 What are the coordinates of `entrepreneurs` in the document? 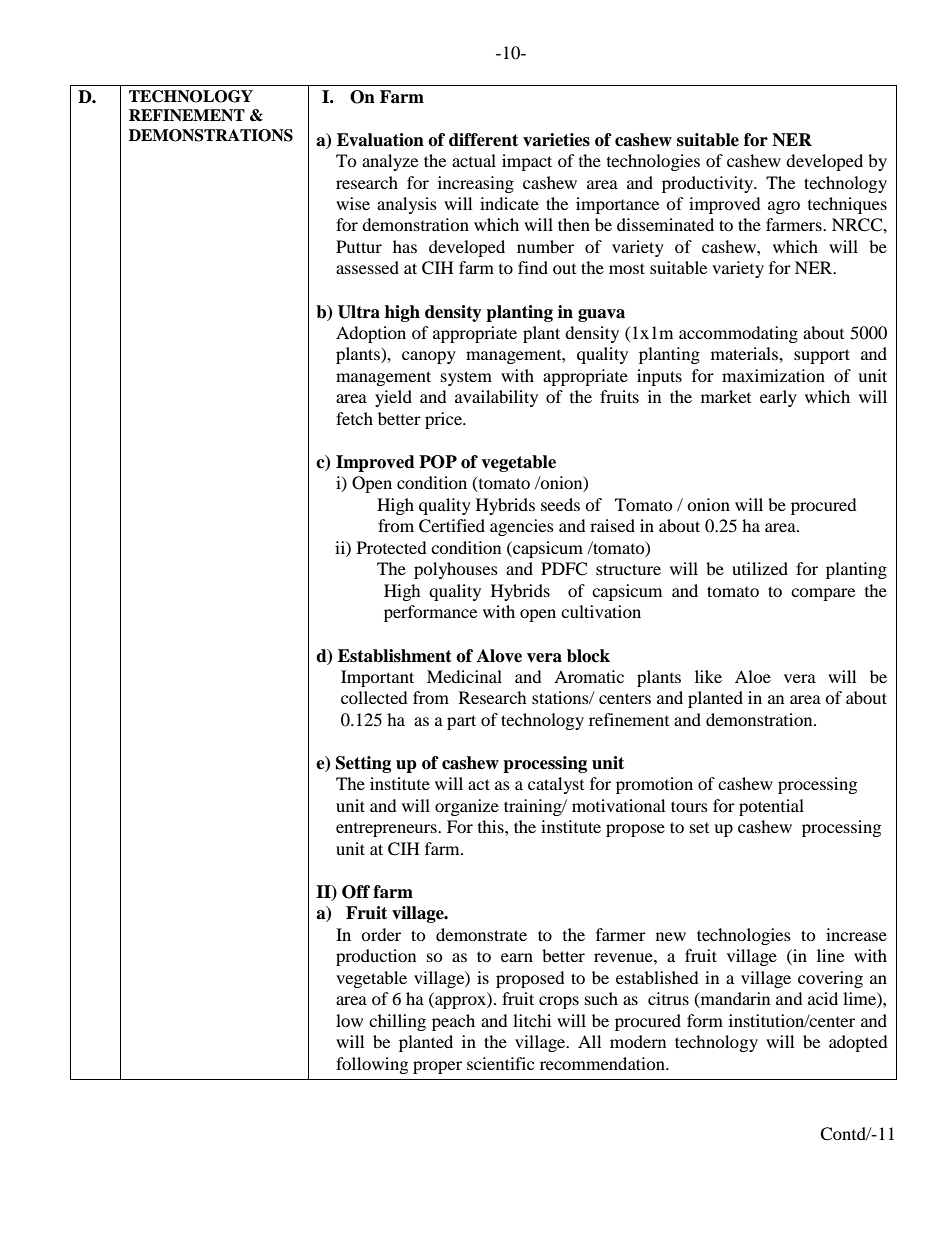 It's located at (387, 830).
